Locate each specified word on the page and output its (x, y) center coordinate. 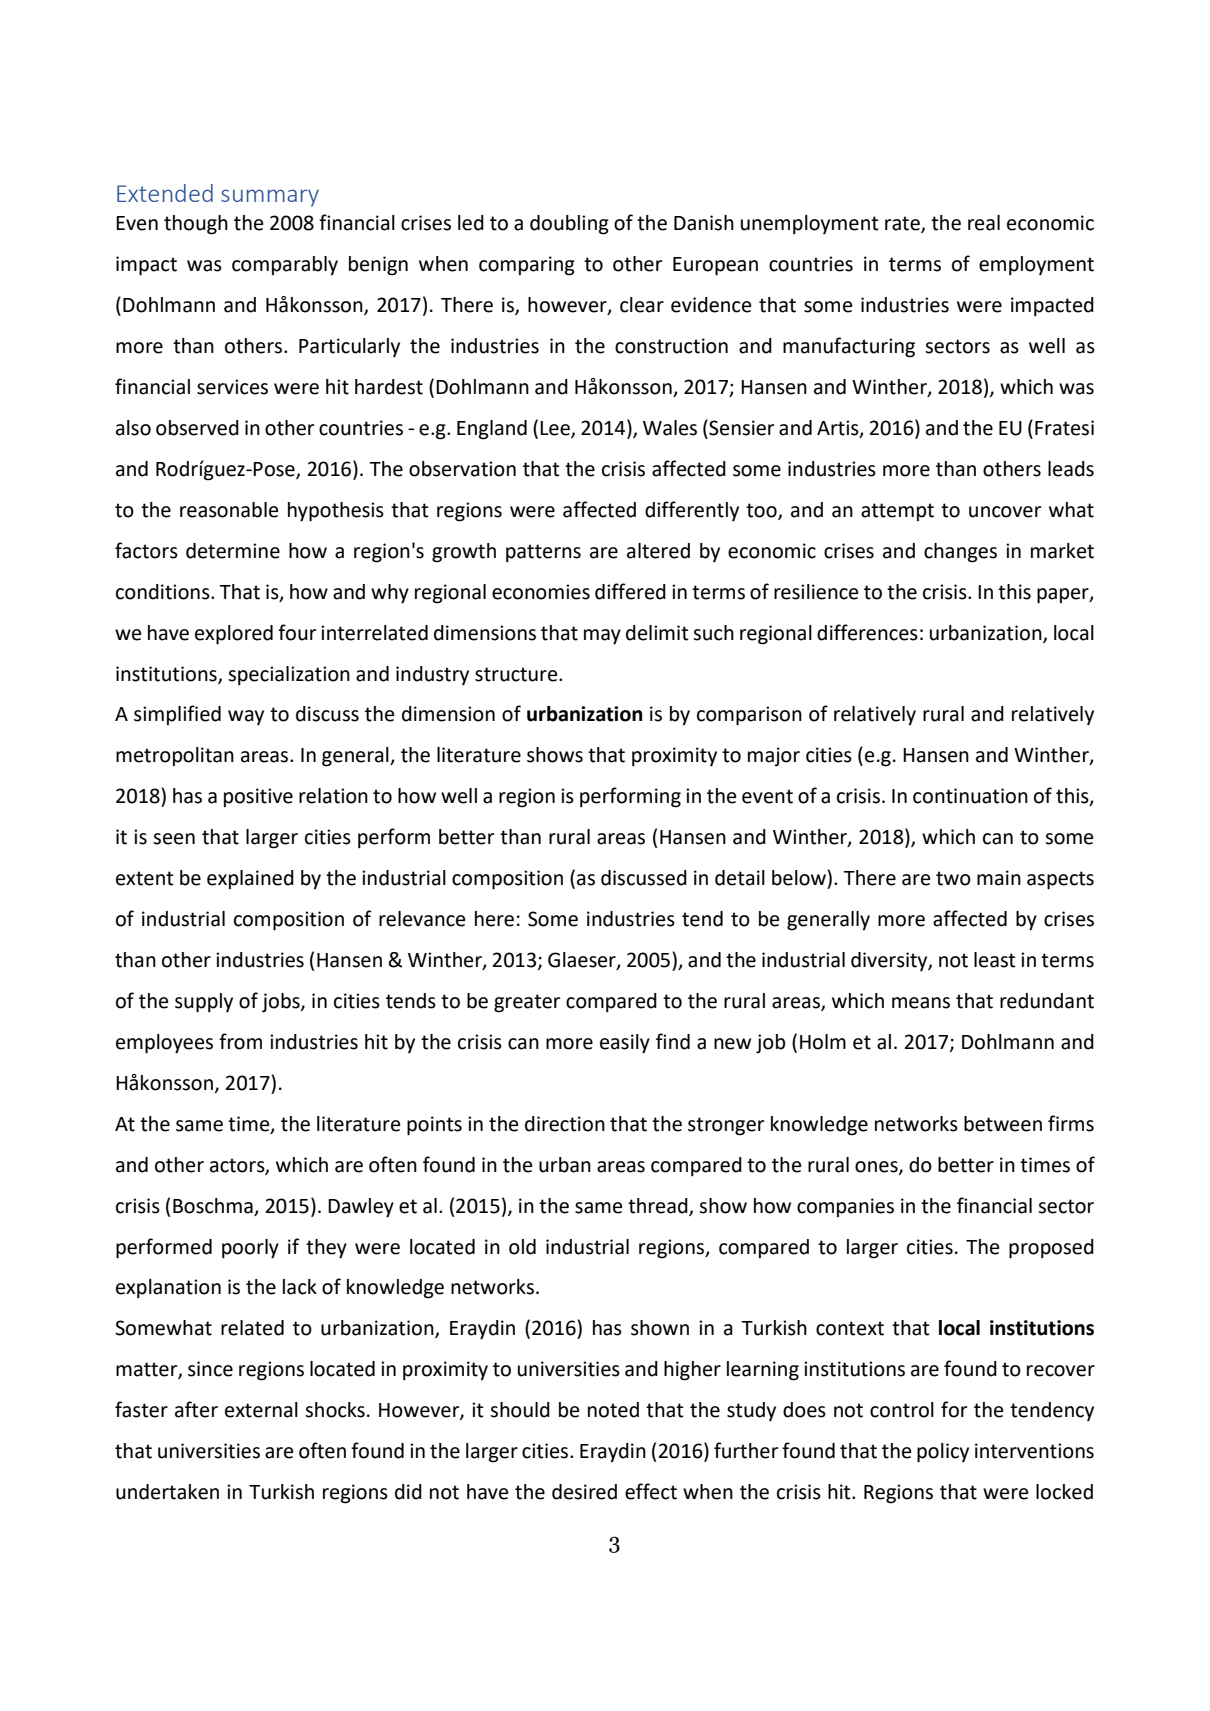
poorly (250, 1249)
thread (659, 1206)
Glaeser (583, 961)
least (995, 960)
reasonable (229, 510)
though (196, 225)
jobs (282, 1003)
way (246, 717)
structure (517, 674)
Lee (556, 429)
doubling (569, 225)
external (261, 1410)
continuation (970, 796)
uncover (1005, 512)
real (984, 223)
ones (877, 1167)
